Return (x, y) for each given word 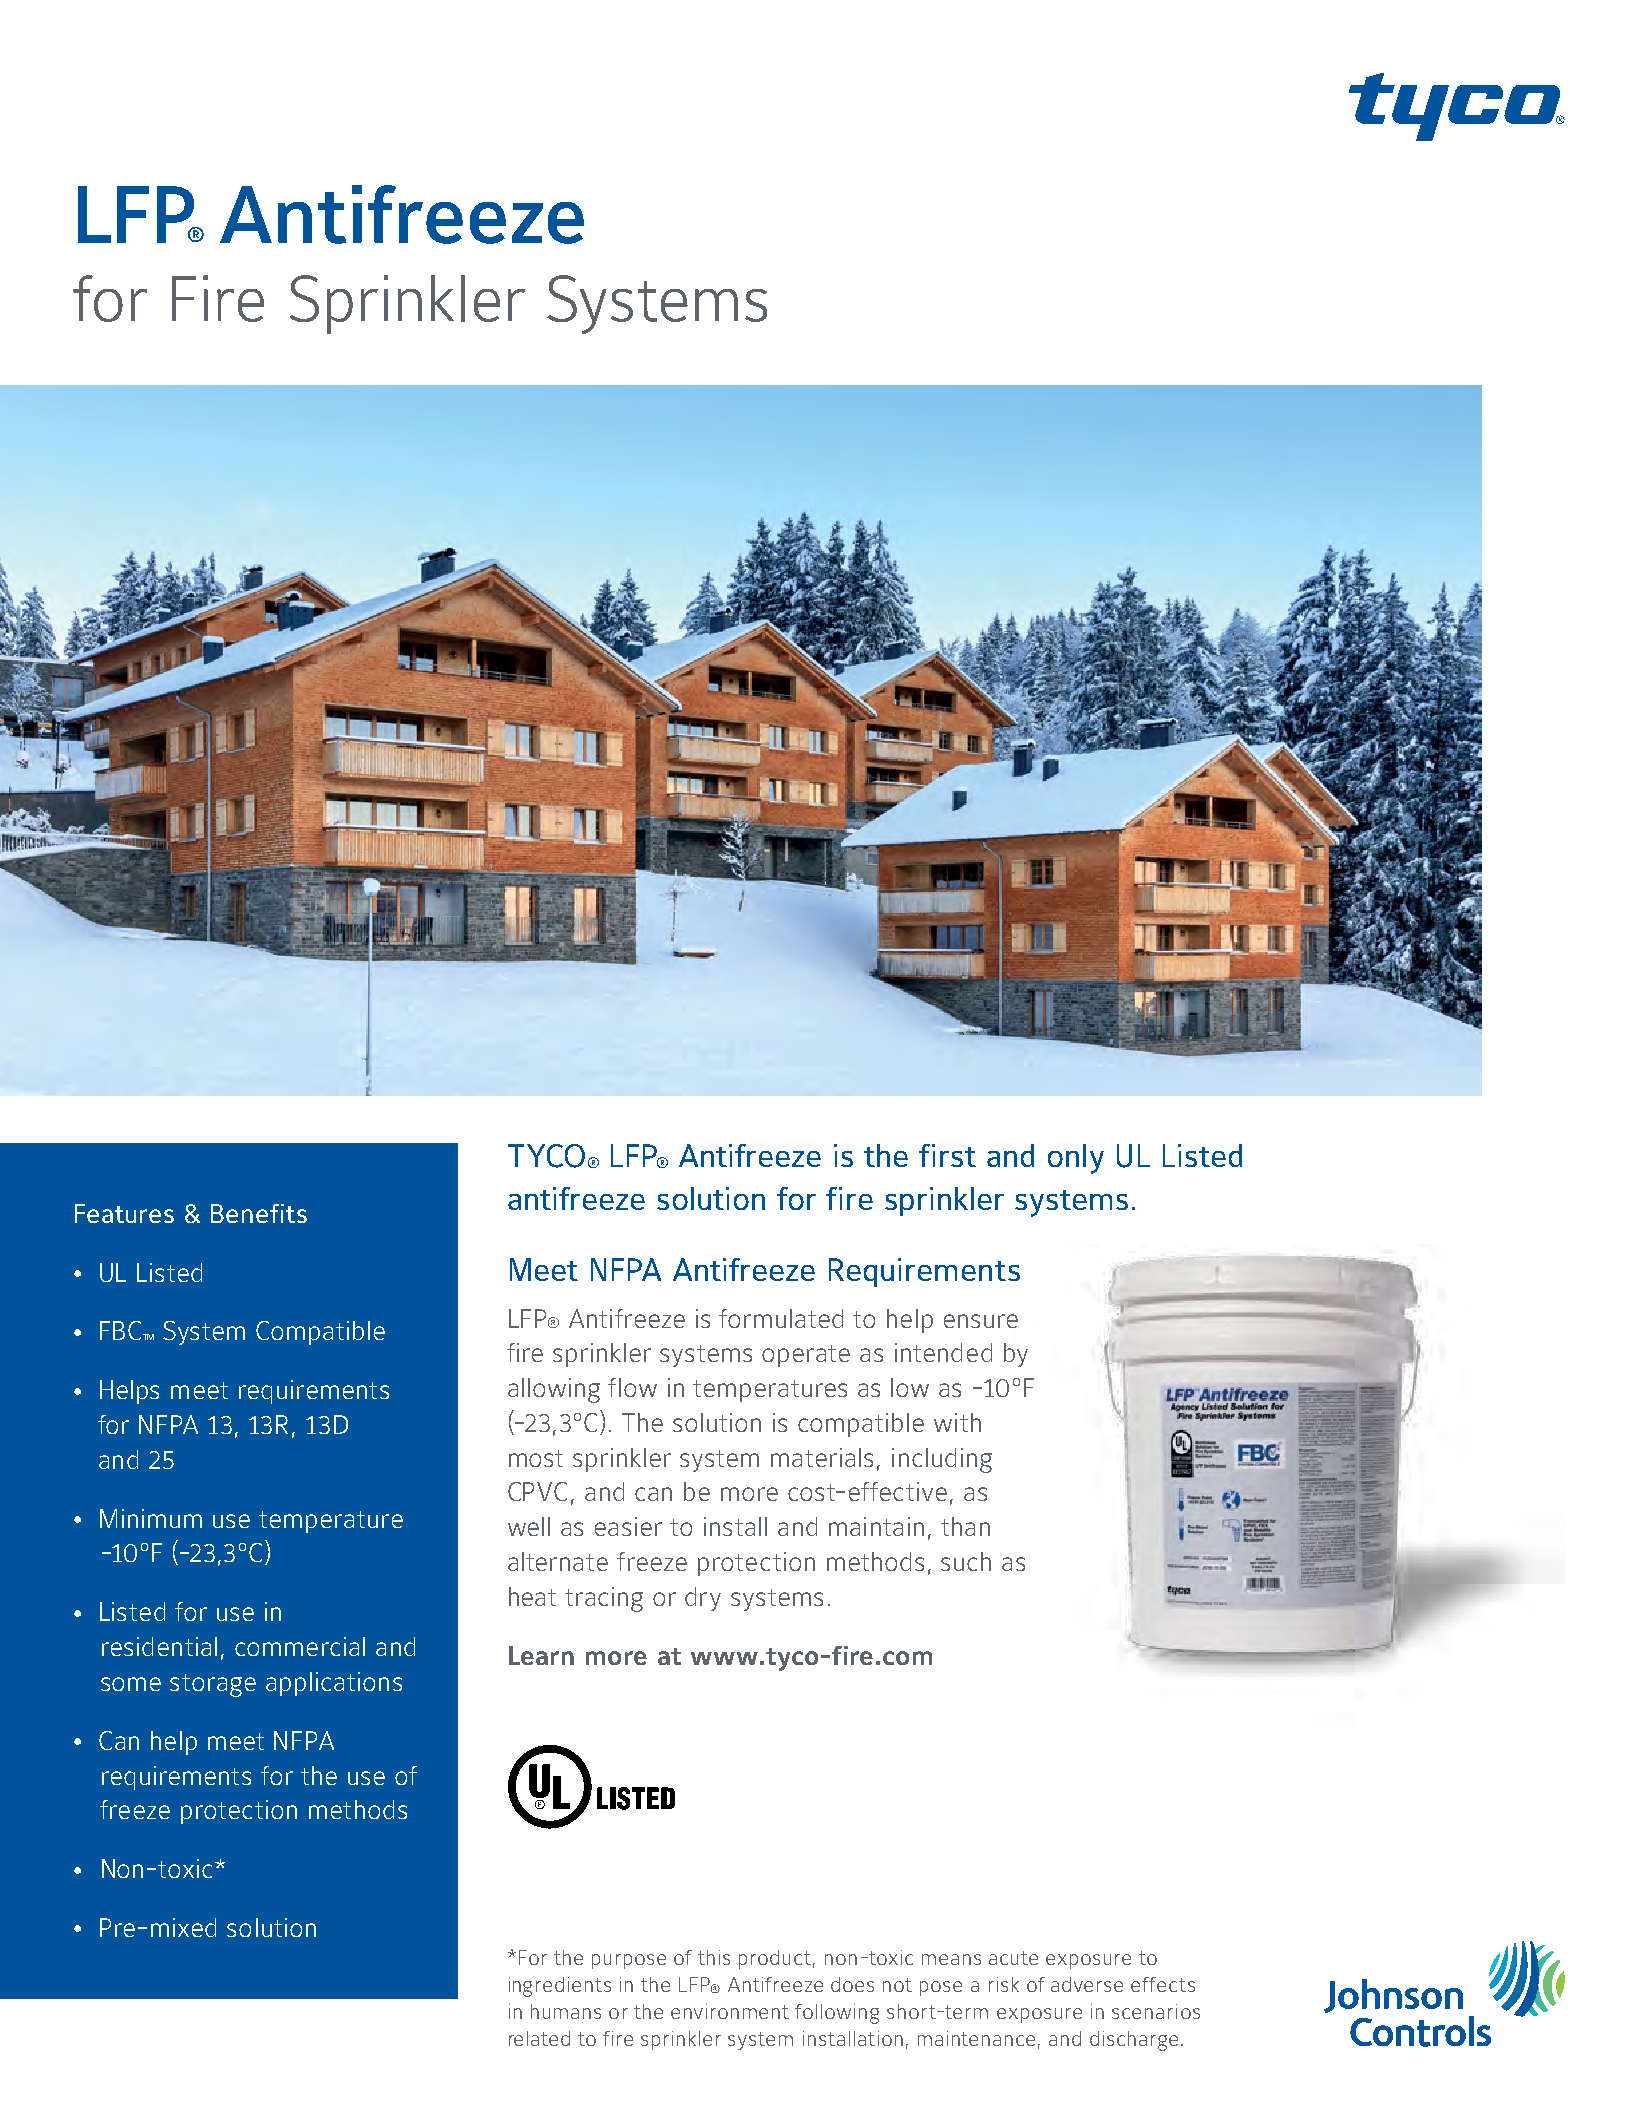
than (965, 1526)
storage (213, 1685)
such (966, 1561)
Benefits (259, 1213)
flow (632, 1387)
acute (1013, 1958)
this (714, 1957)
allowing (554, 1390)
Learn (541, 1655)
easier (628, 1526)
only (1076, 1159)
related (539, 2038)
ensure (981, 1321)
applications (334, 1684)
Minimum (151, 1518)
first (947, 1155)
